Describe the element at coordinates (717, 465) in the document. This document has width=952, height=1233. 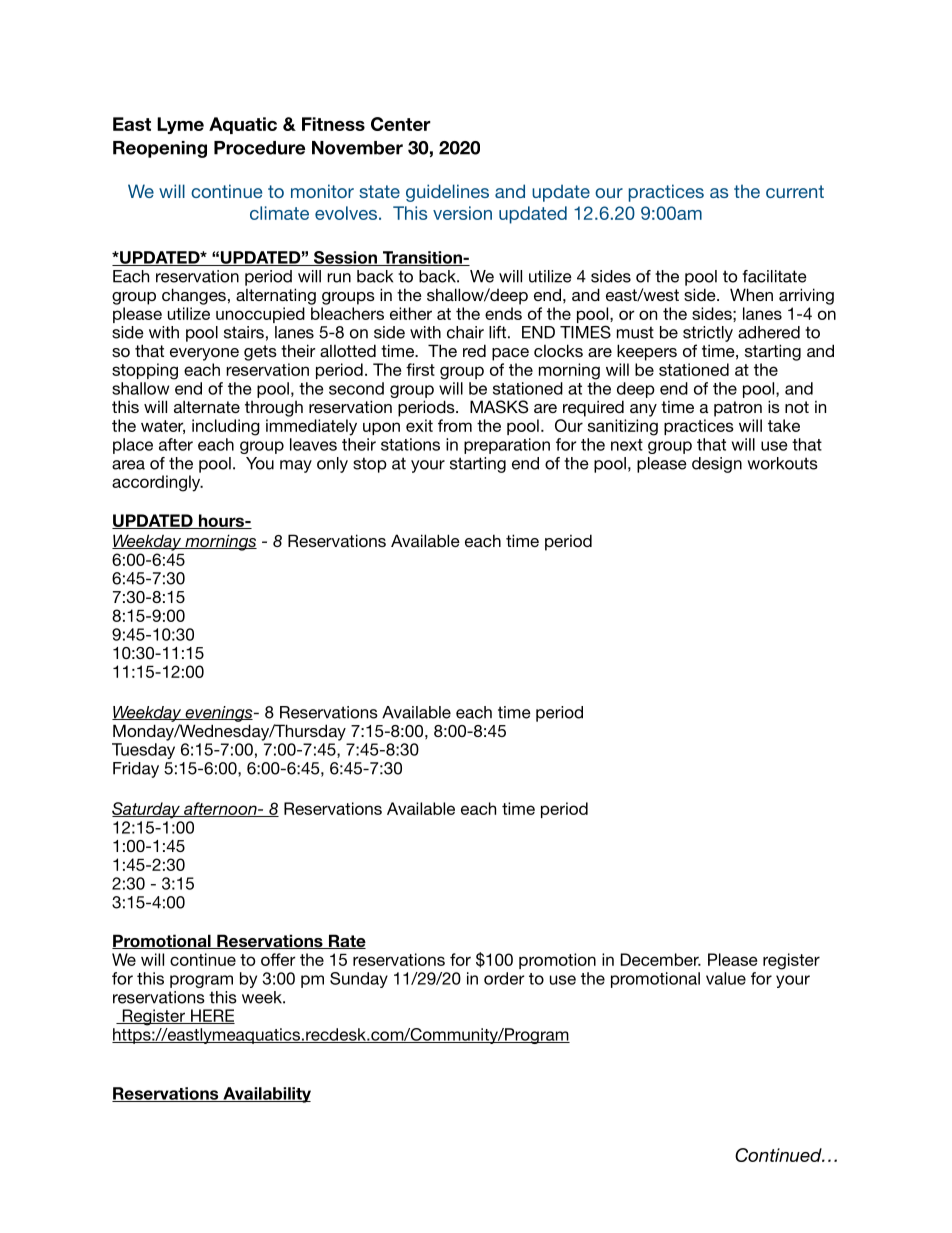
I see `design` at that location.
